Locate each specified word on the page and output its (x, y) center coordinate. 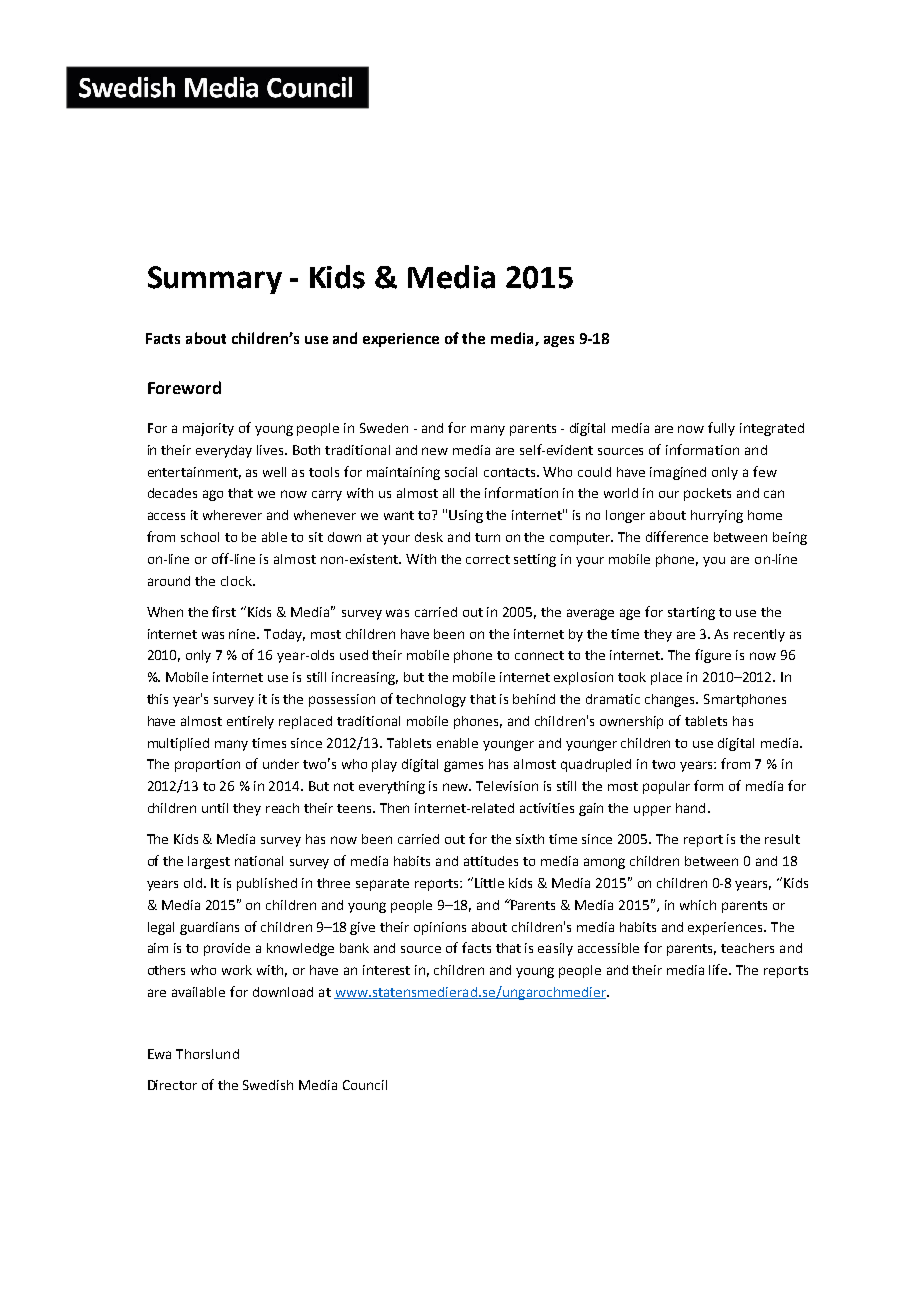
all (448, 493)
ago (213, 495)
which (698, 905)
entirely (250, 722)
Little (489, 883)
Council (365, 1085)
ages (559, 341)
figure (713, 656)
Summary (215, 280)
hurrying (717, 516)
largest (209, 862)
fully (721, 429)
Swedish (268, 1085)
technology (431, 700)
